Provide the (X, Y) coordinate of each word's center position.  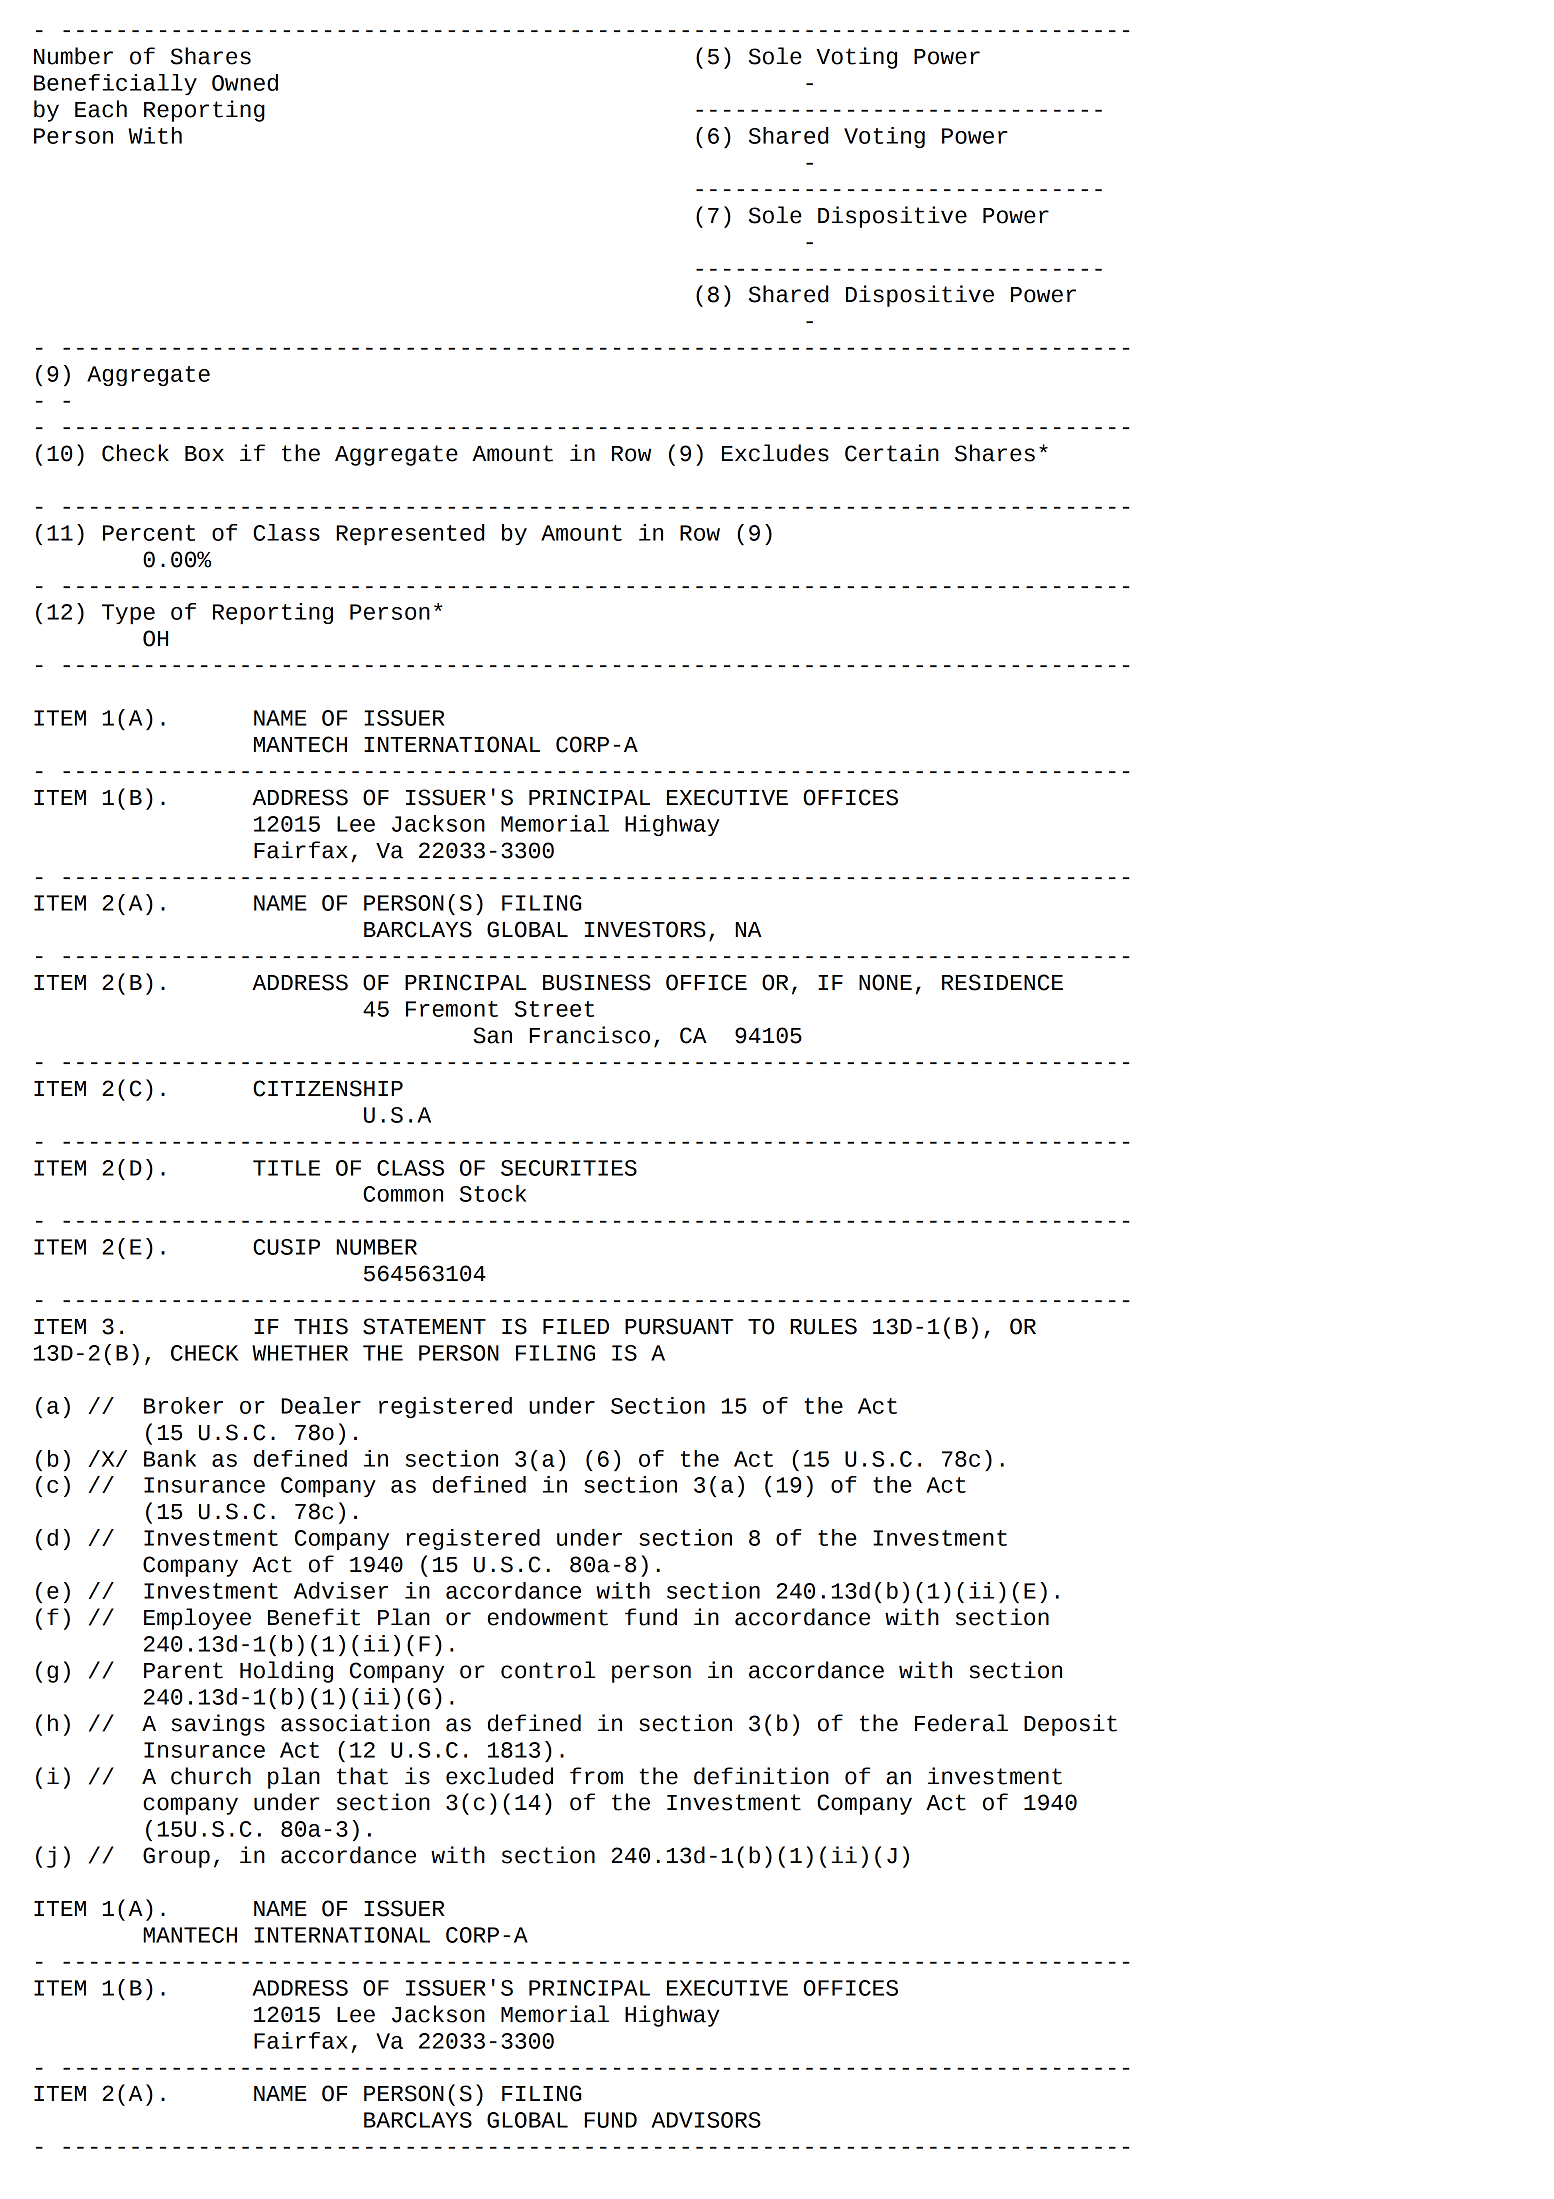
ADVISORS (706, 2120)
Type (128, 614)
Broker (183, 1405)
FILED (576, 1326)
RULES (823, 1326)
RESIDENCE (1002, 982)
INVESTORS (645, 929)
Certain (892, 453)
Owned (245, 82)
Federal (961, 1723)
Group (176, 1857)
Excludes (775, 453)
